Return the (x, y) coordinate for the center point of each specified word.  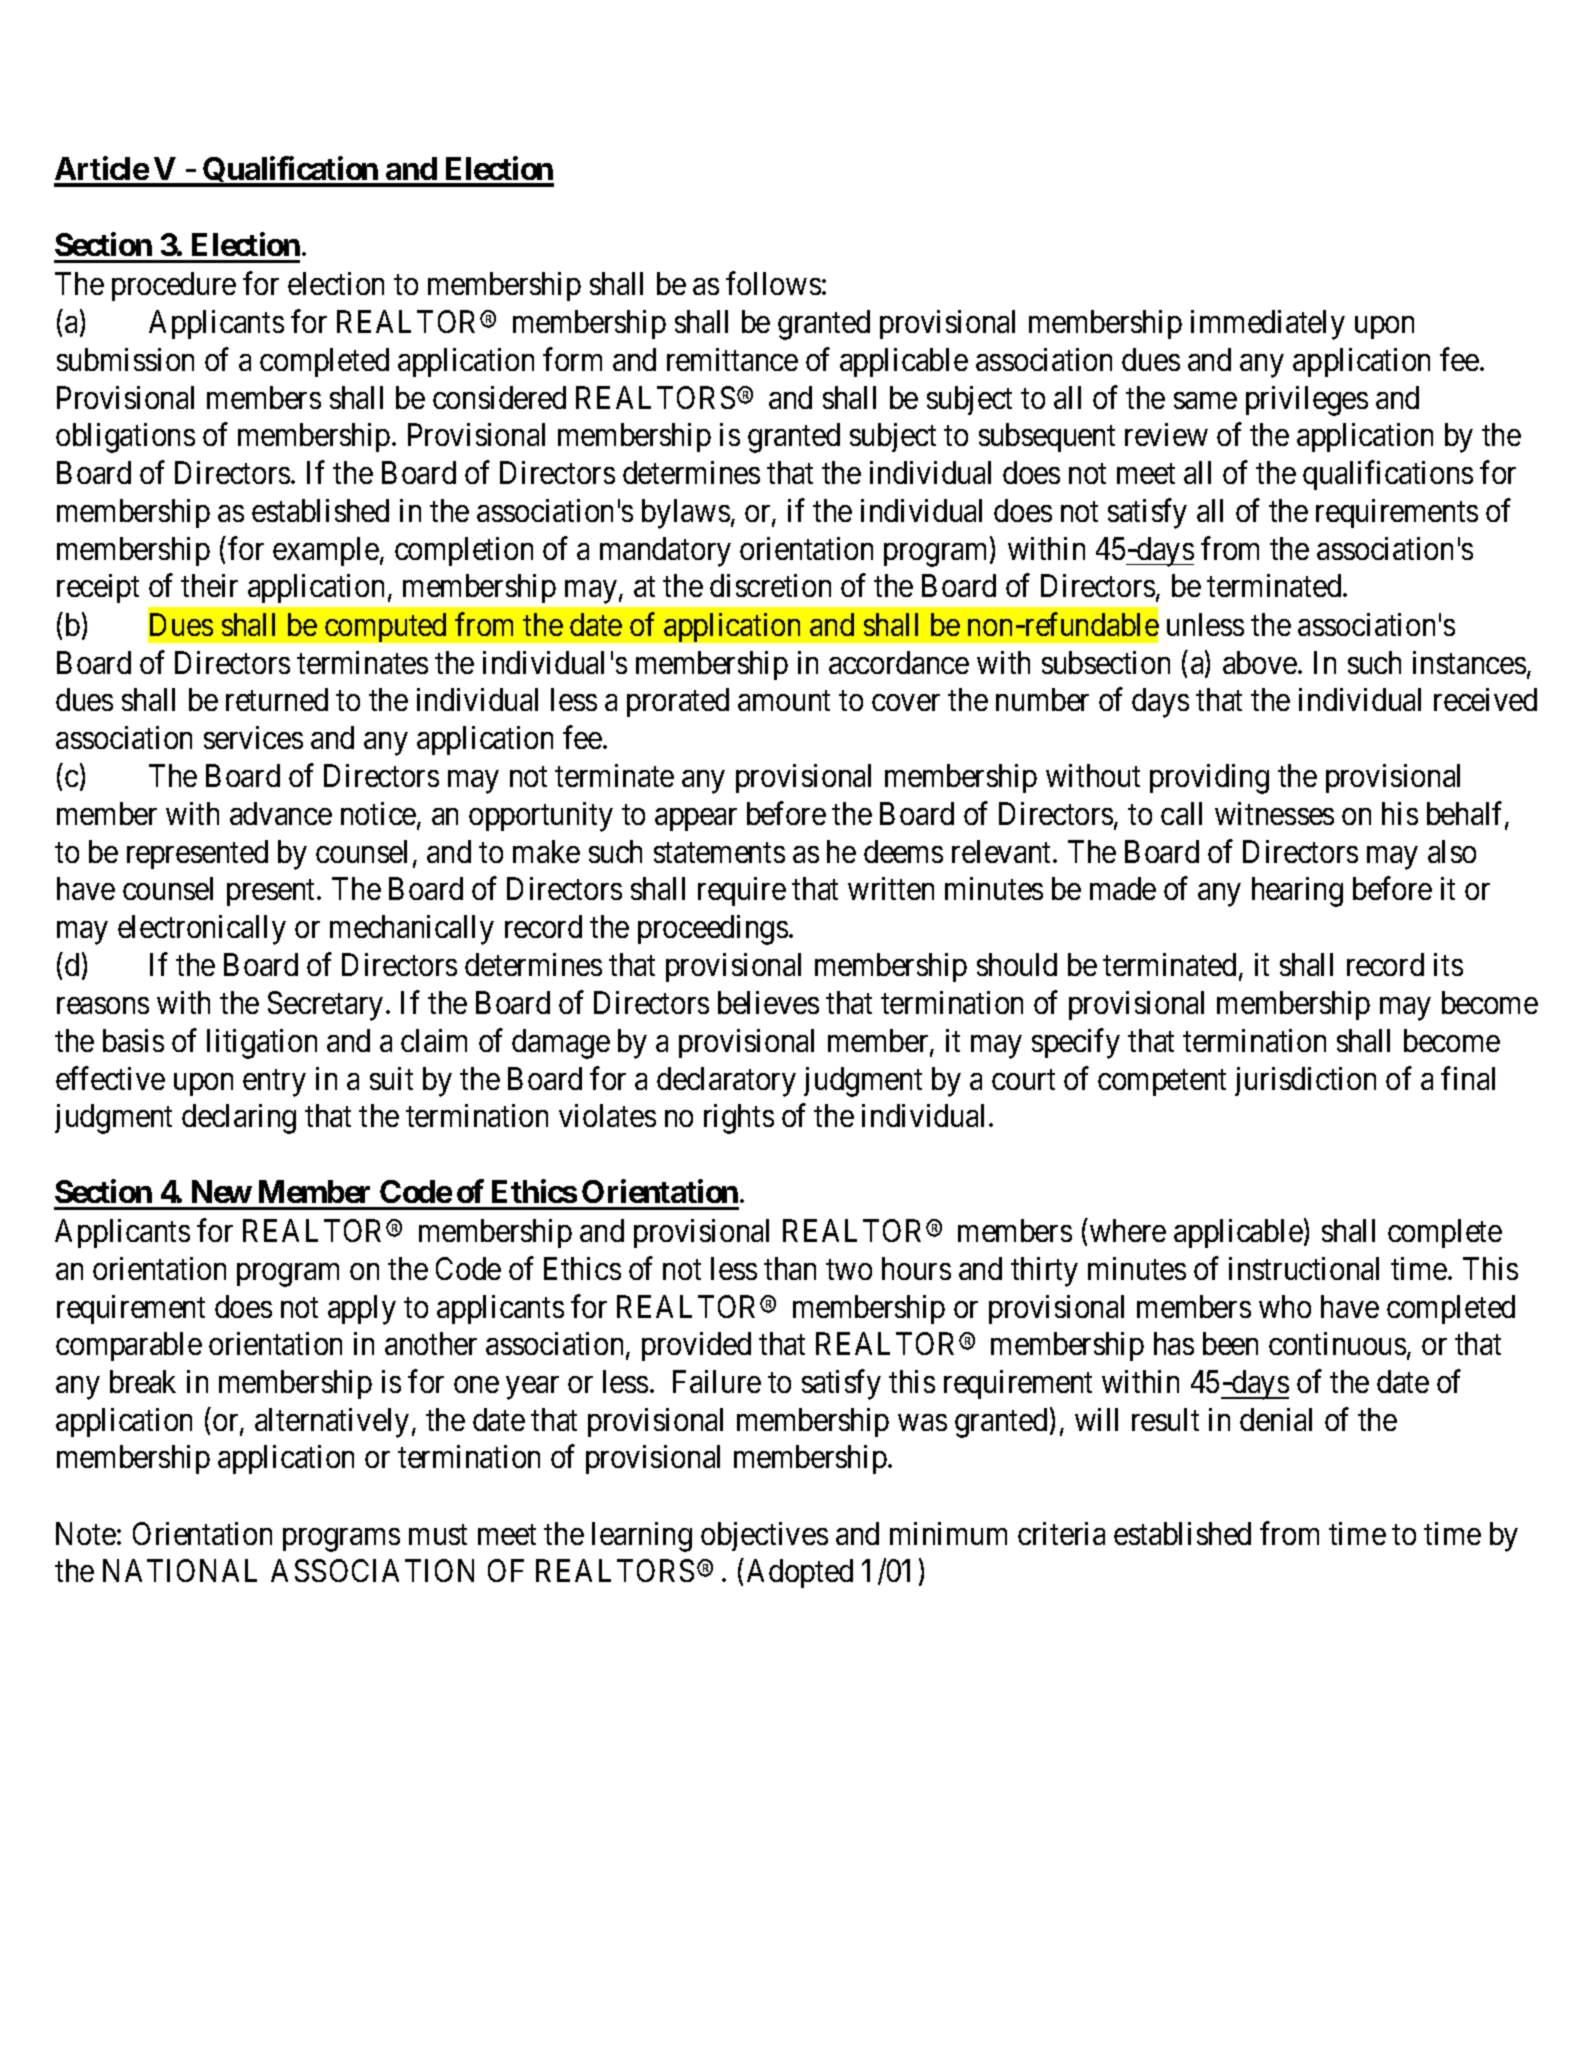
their (209, 585)
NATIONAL (180, 1570)
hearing (1297, 892)
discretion (770, 585)
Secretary (325, 1006)
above (1261, 662)
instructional (1304, 1268)
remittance (732, 359)
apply (362, 1310)
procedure (174, 286)
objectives (764, 1536)
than (790, 1268)
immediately (1268, 325)
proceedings (713, 930)
